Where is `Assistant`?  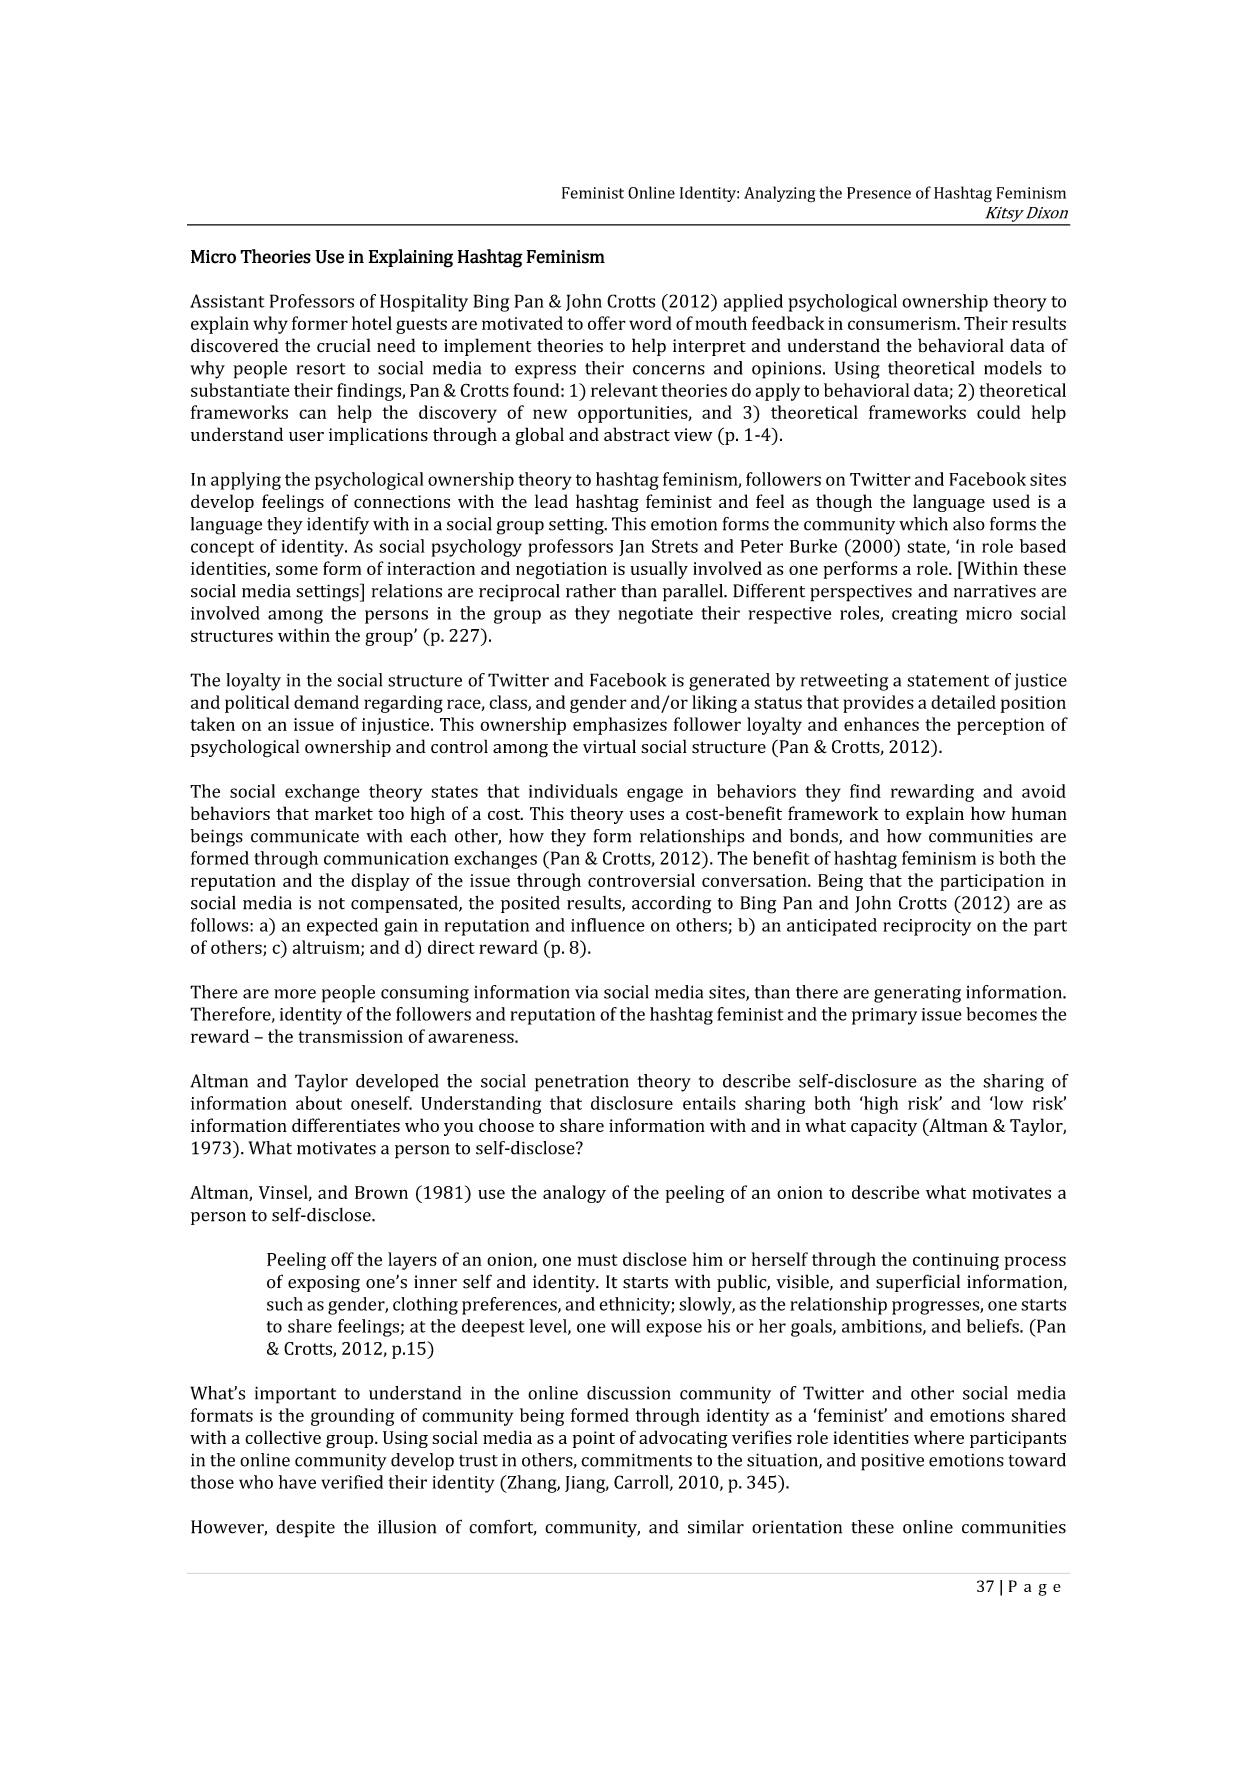 Assistant is located at coordinates (227, 301).
